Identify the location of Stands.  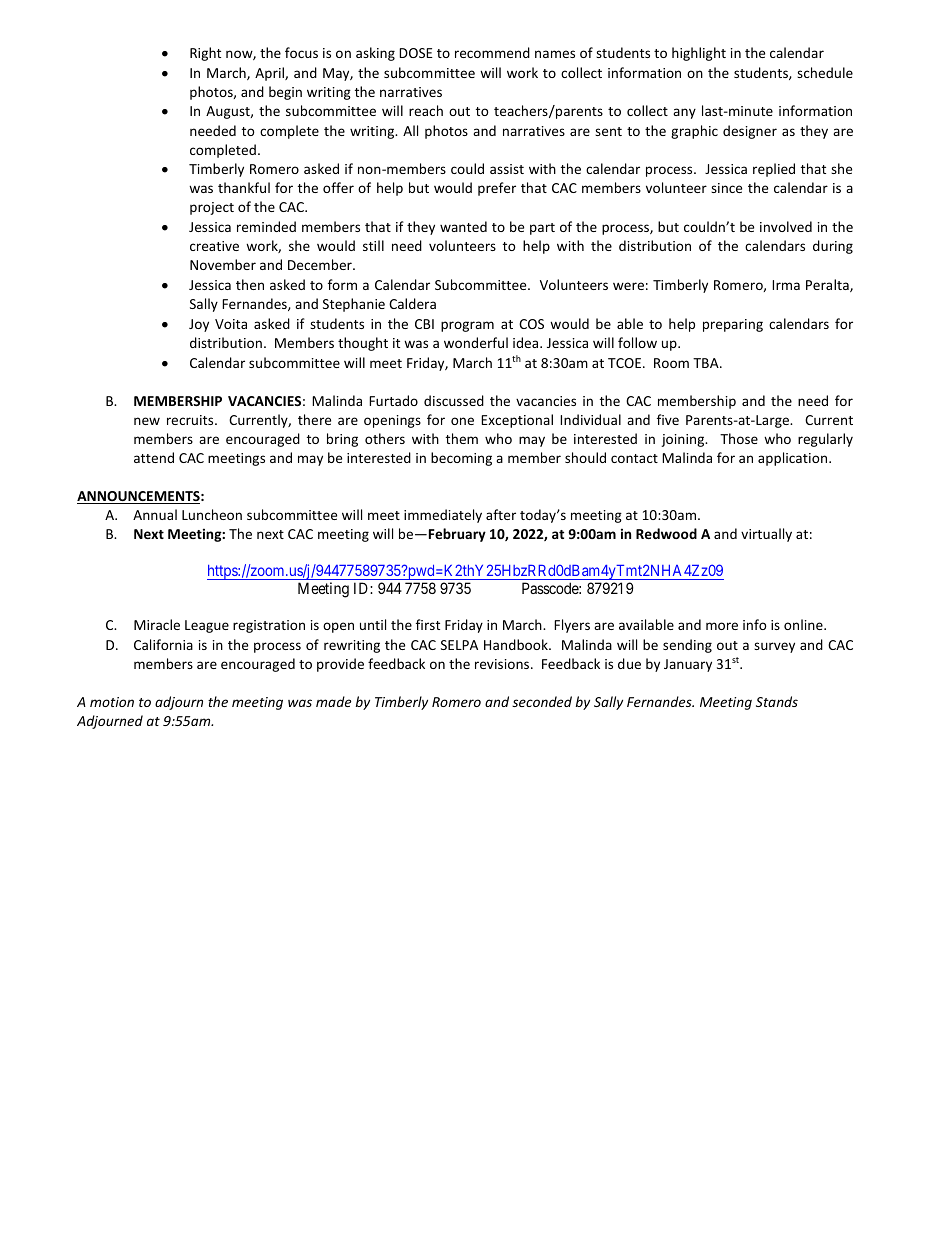
(777, 701).
